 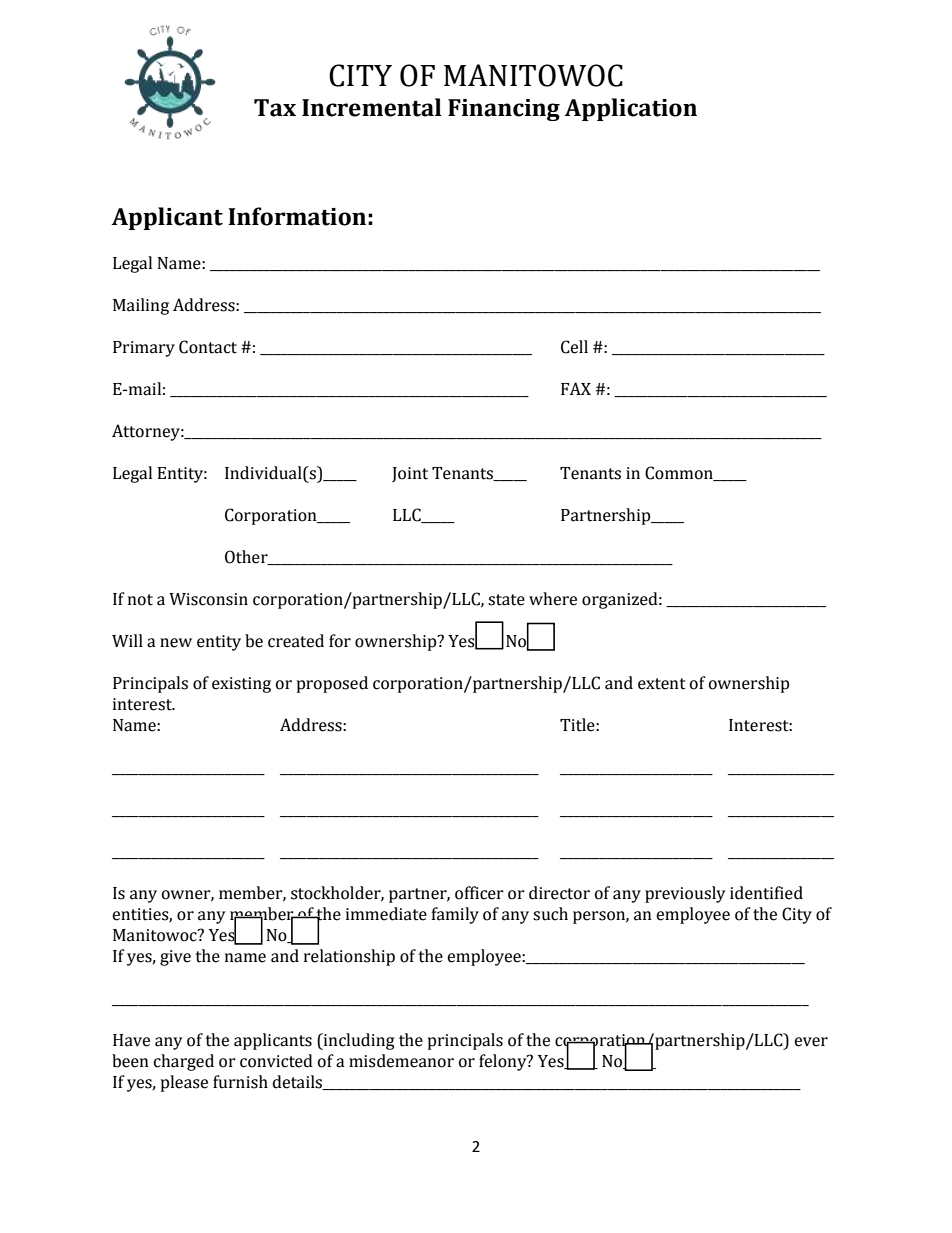 What do you see at coordinates (241, 685) in the page?
I see `existing` at bounding box center [241, 685].
